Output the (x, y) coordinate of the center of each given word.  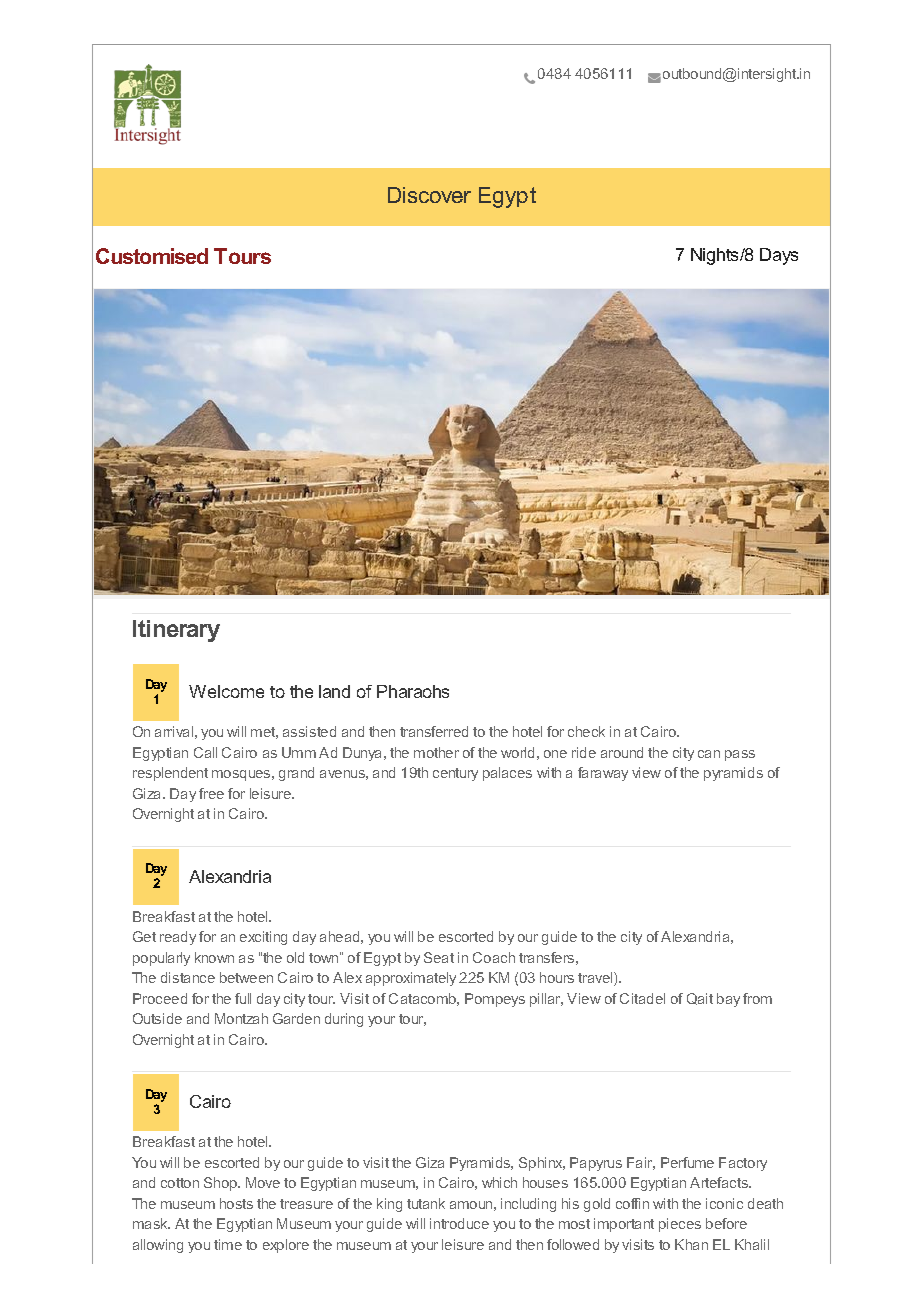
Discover (429, 195)
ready (178, 938)
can (709, 754)
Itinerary (176, 631)
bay (728, 1000)
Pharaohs (413, 691)
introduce (459, 1223)
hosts (236, 1203)
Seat (439, 957)
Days (779, 256)
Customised (152, 256)
